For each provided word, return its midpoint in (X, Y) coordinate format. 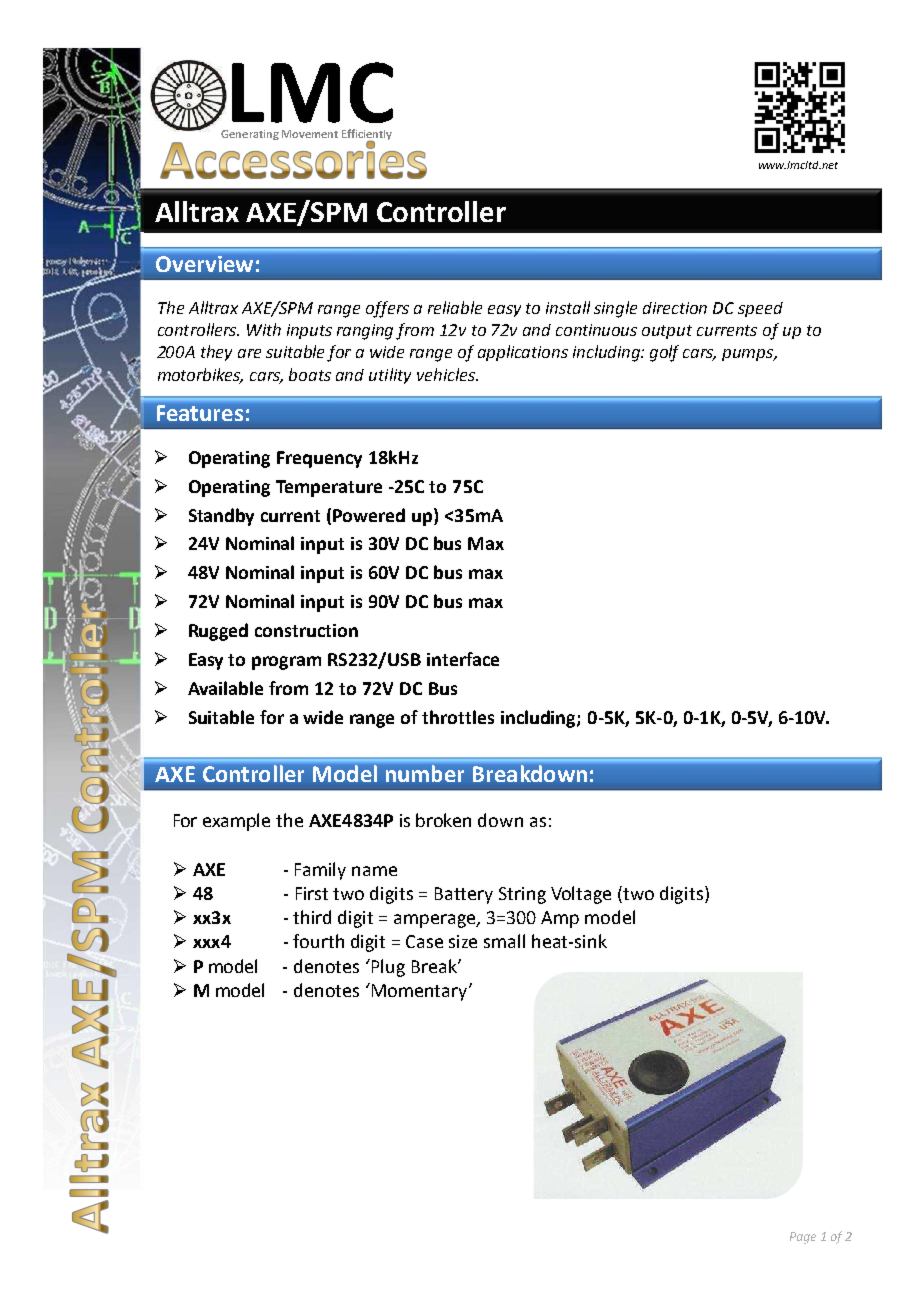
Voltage (581, 895)
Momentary (421, 992)
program (286, 663)
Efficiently (367, 136)
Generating (250, 135)
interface (463, 659)
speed (760, 309)
